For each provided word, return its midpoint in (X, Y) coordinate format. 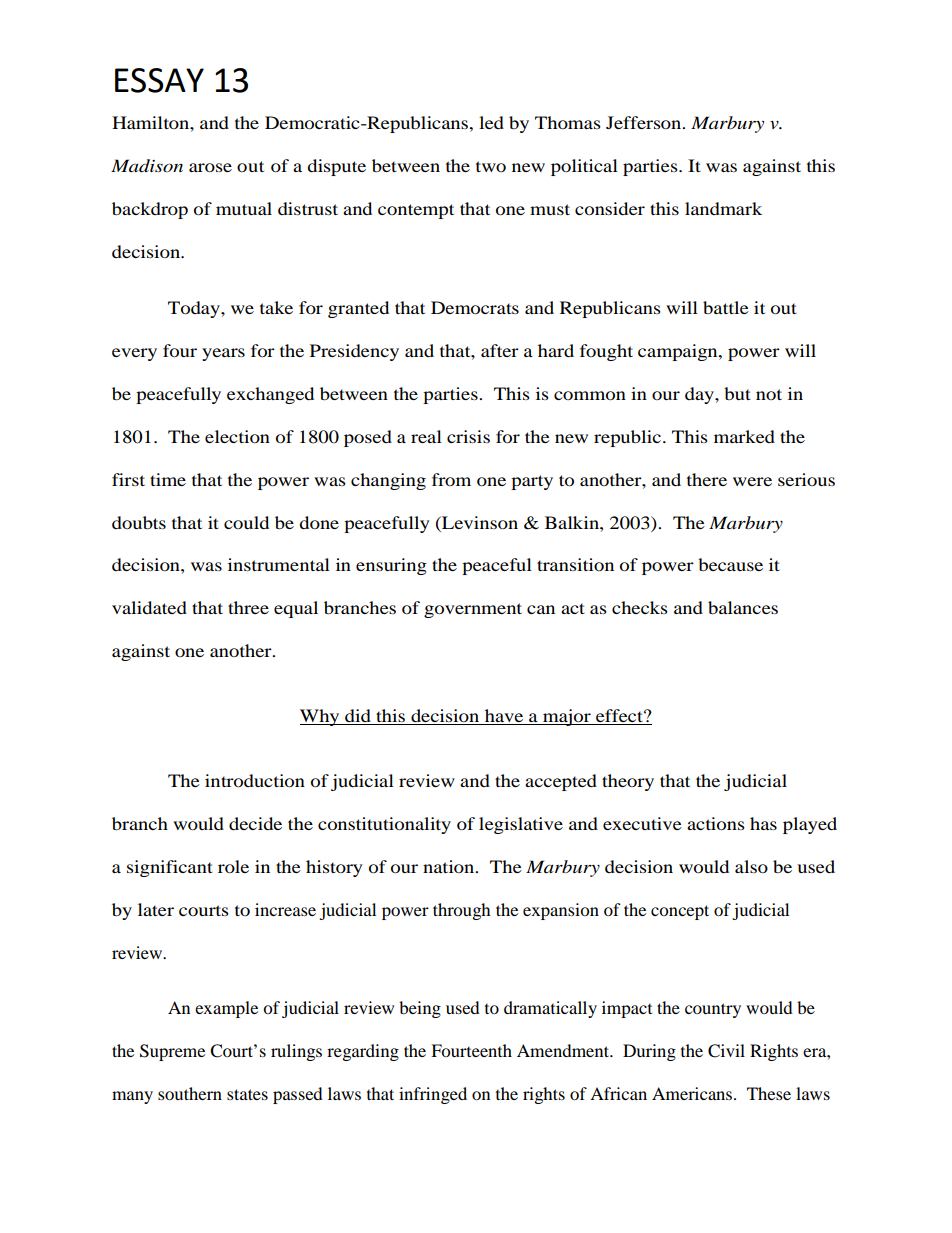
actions (716, 823)
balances (743, 607)
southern (190, 1093)
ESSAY (159, 80)
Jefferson (645, 122)
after (500, 350)
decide (255, 823)
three (248, 607)
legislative (521, 825)
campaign (679, 352)
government (473, 610)
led (491, 122)
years (223, 354)
